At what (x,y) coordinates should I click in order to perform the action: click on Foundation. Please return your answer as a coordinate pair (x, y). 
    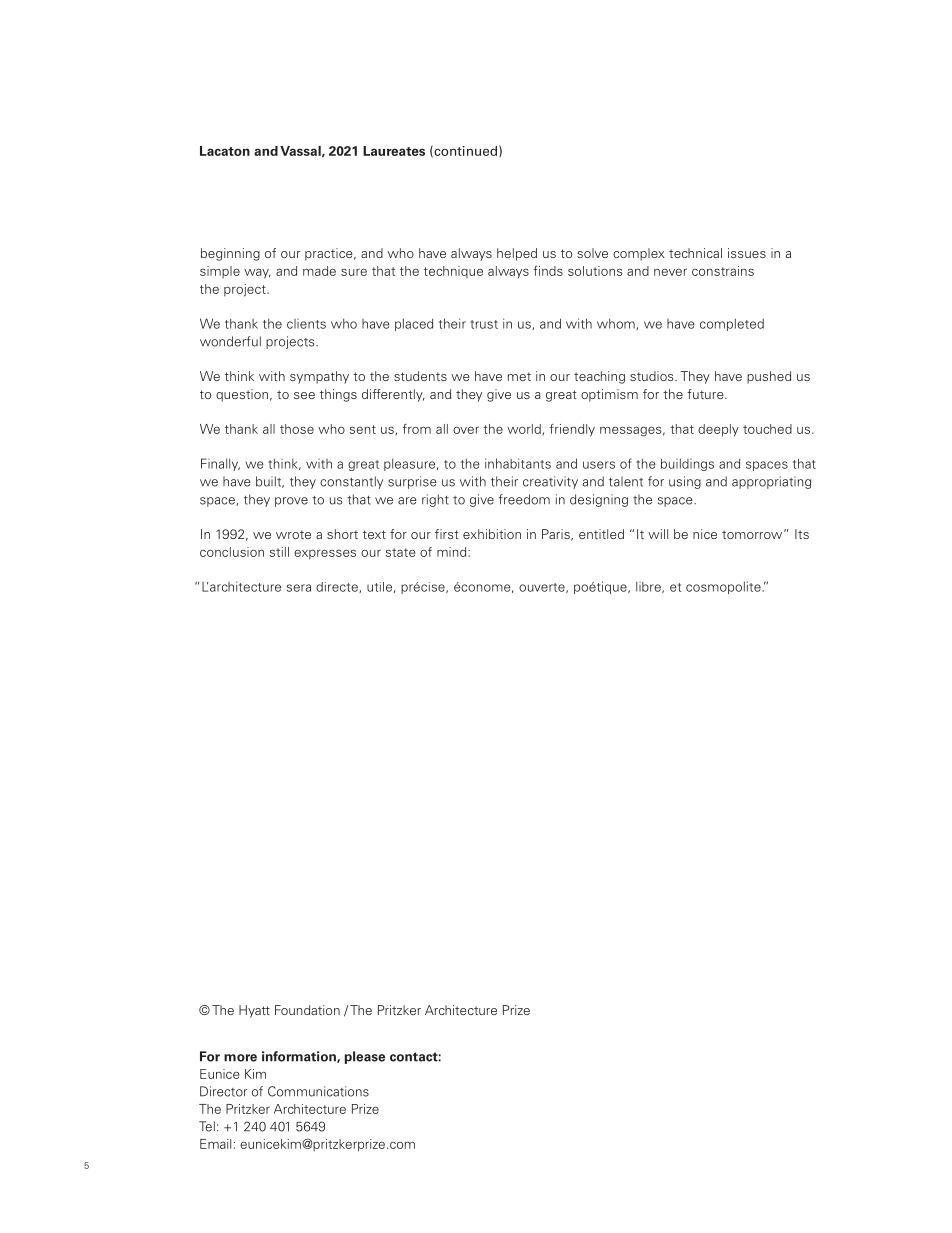
    Looking at the image, I should click on (307, 1010).
